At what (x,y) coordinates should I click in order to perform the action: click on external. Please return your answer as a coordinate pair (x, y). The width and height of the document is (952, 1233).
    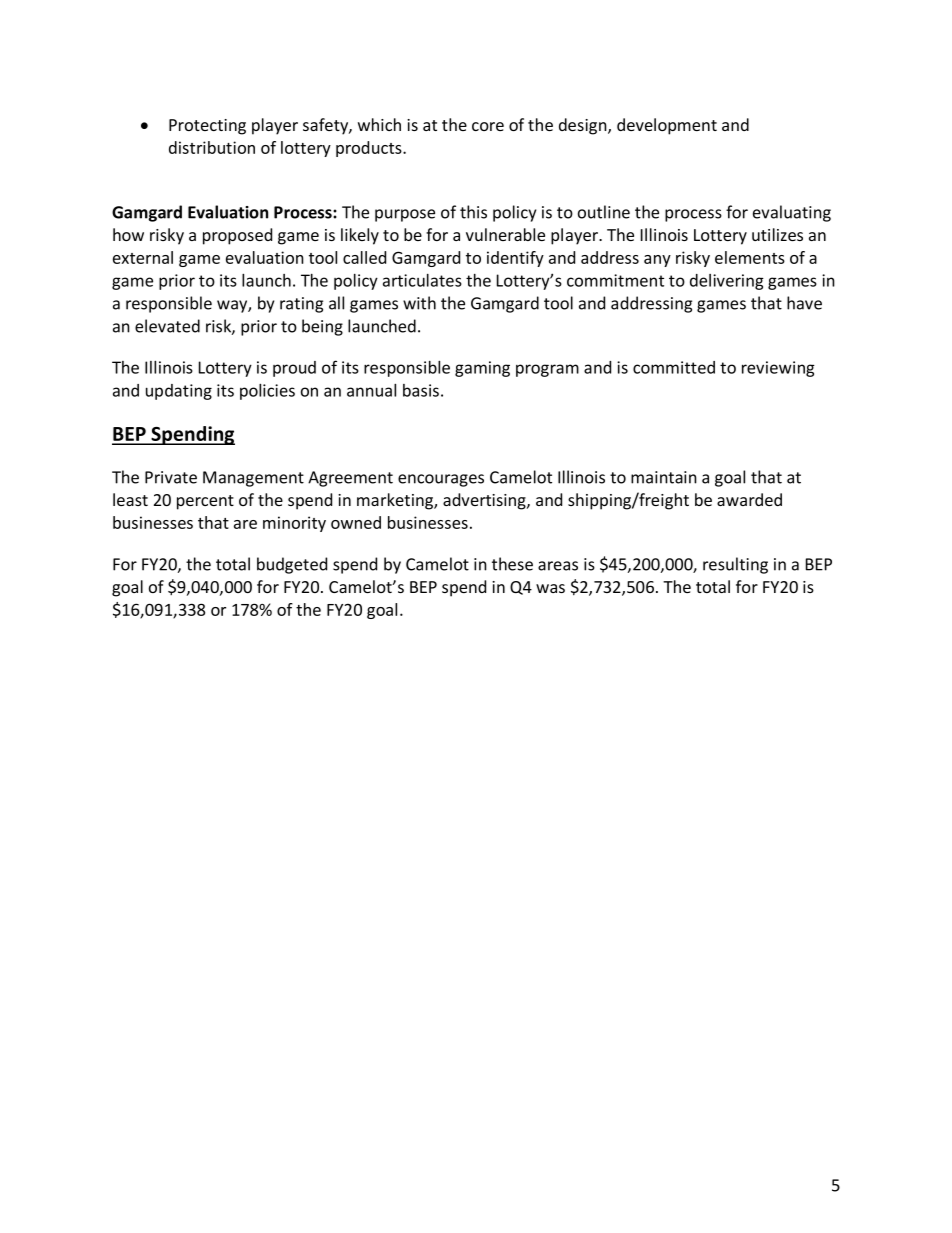
    Looking at the image, I should click on (143, 257).
